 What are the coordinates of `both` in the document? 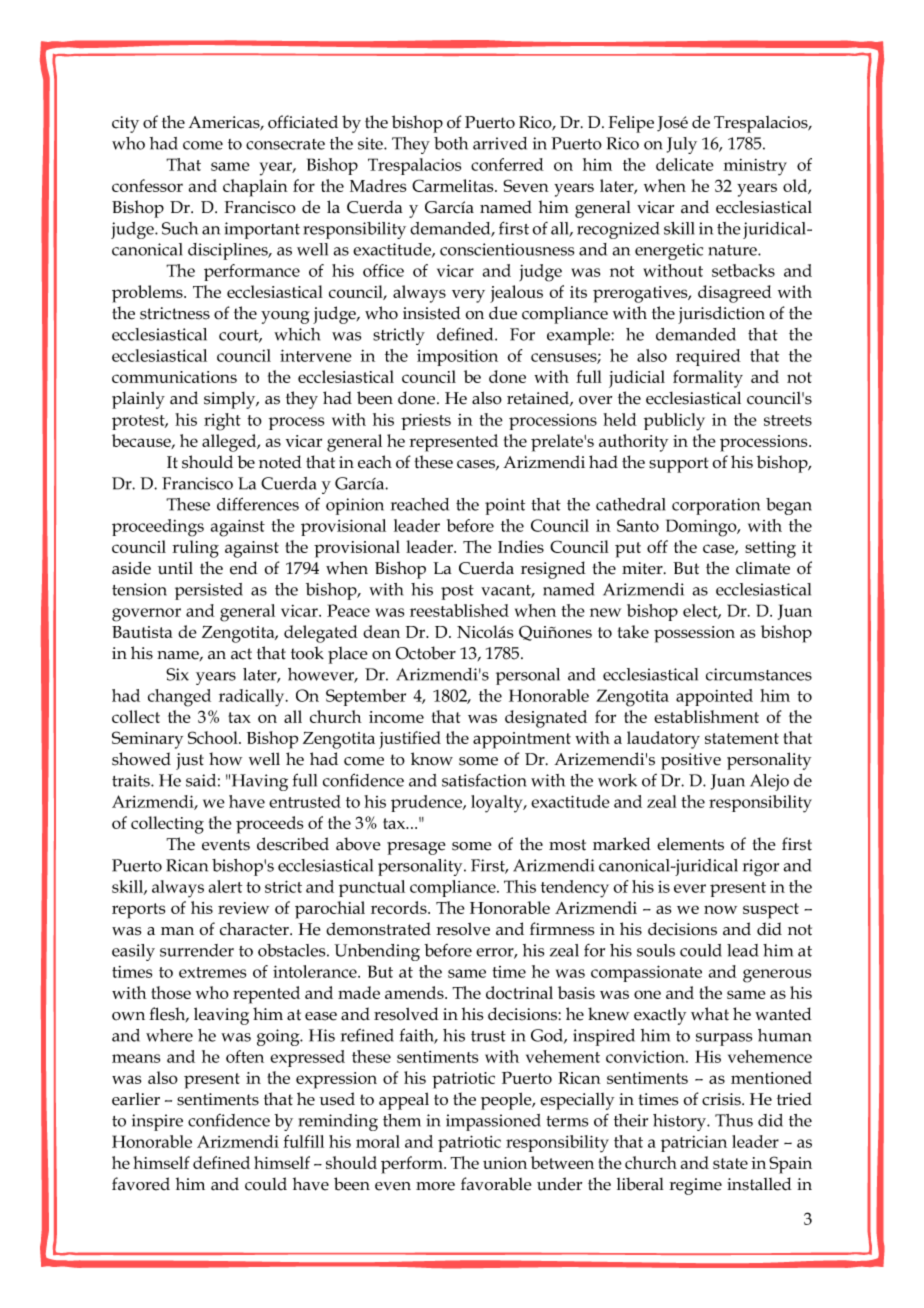 It's located at (451, 143).
